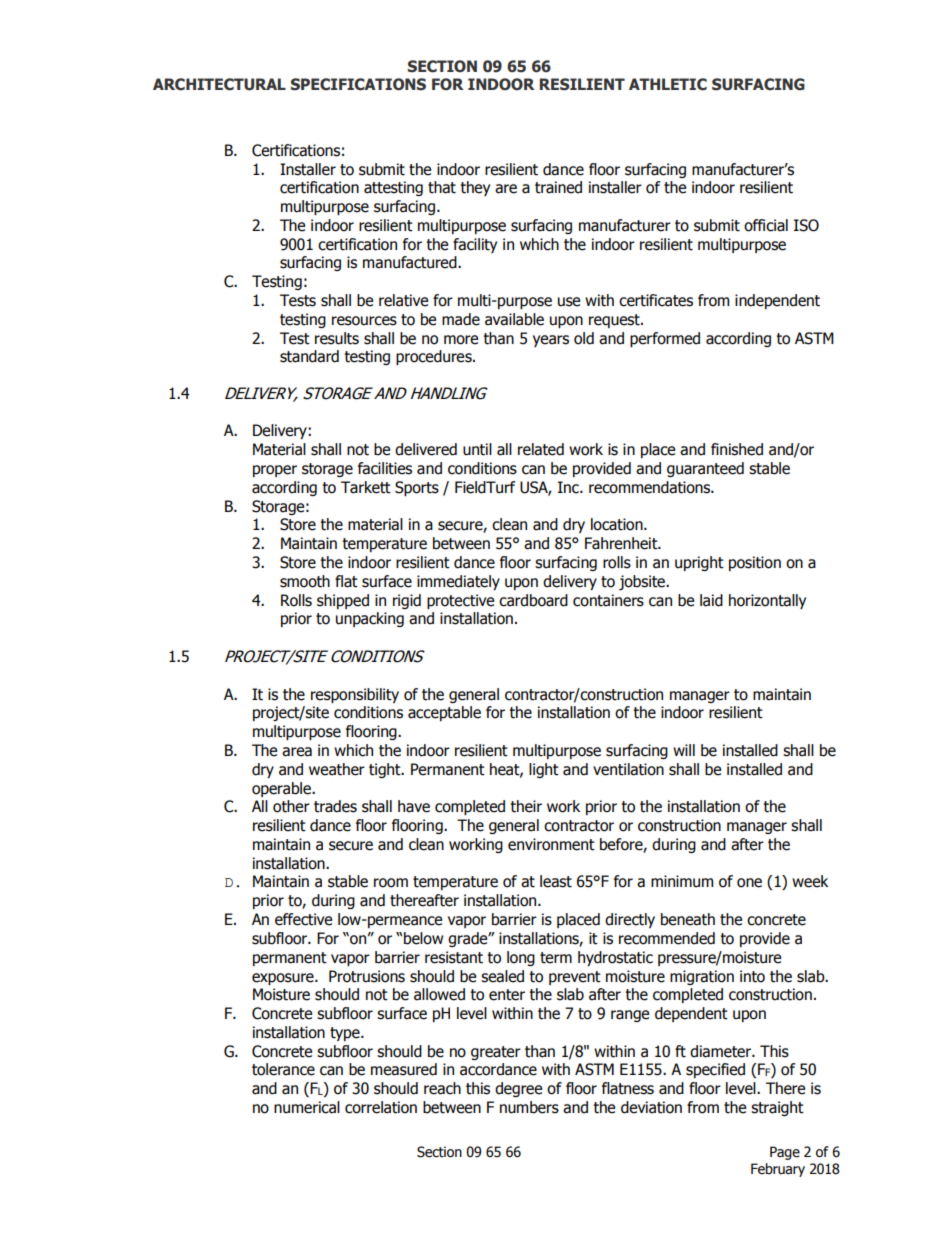 This page has height=1233, width=952. What do you see at coordinates (526, 806) in the page?
I see `their` at bounding box center [526, 806].
